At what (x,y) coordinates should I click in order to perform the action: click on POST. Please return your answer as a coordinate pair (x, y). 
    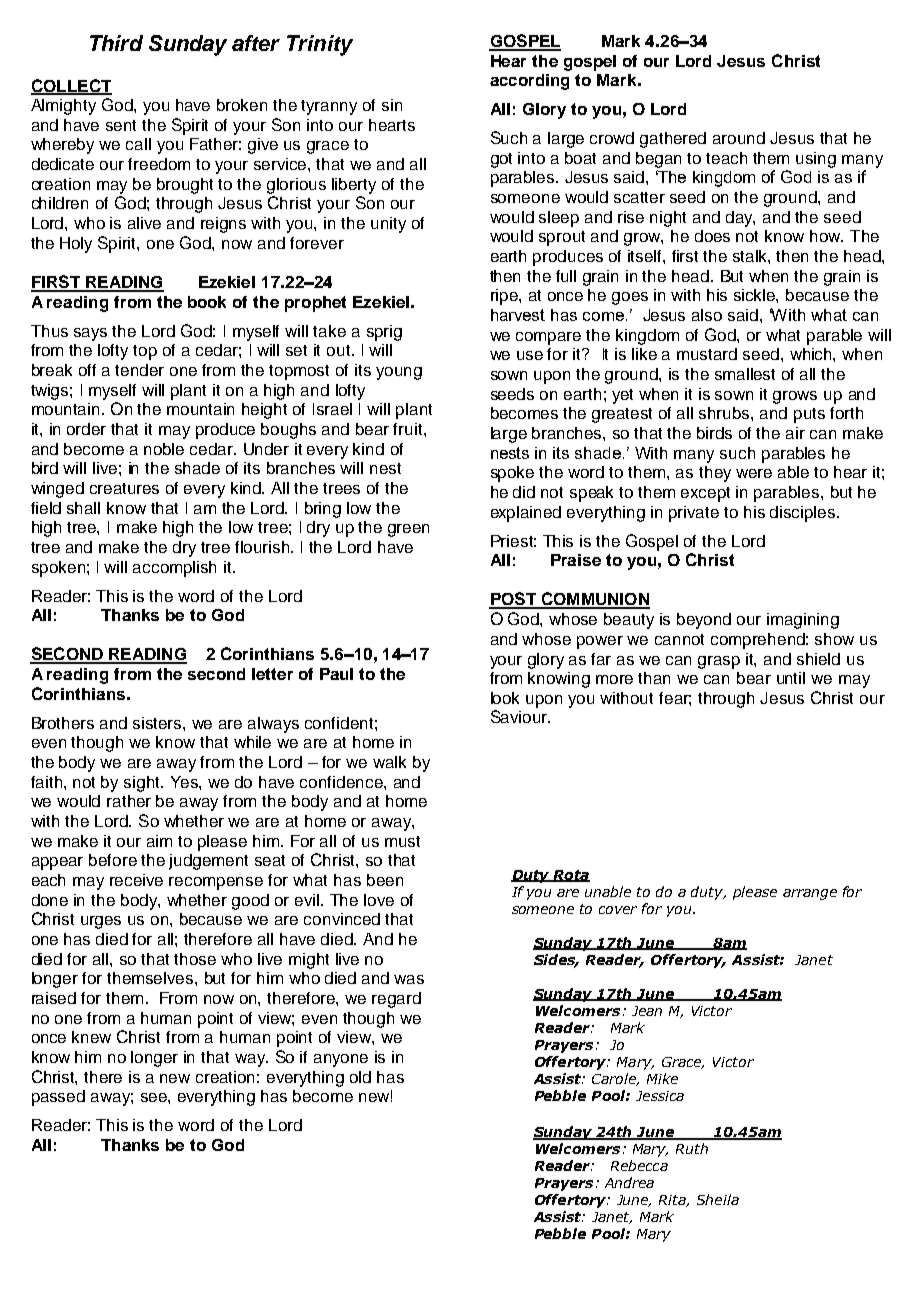
    Looking at the image, I should click on (513, 600).
